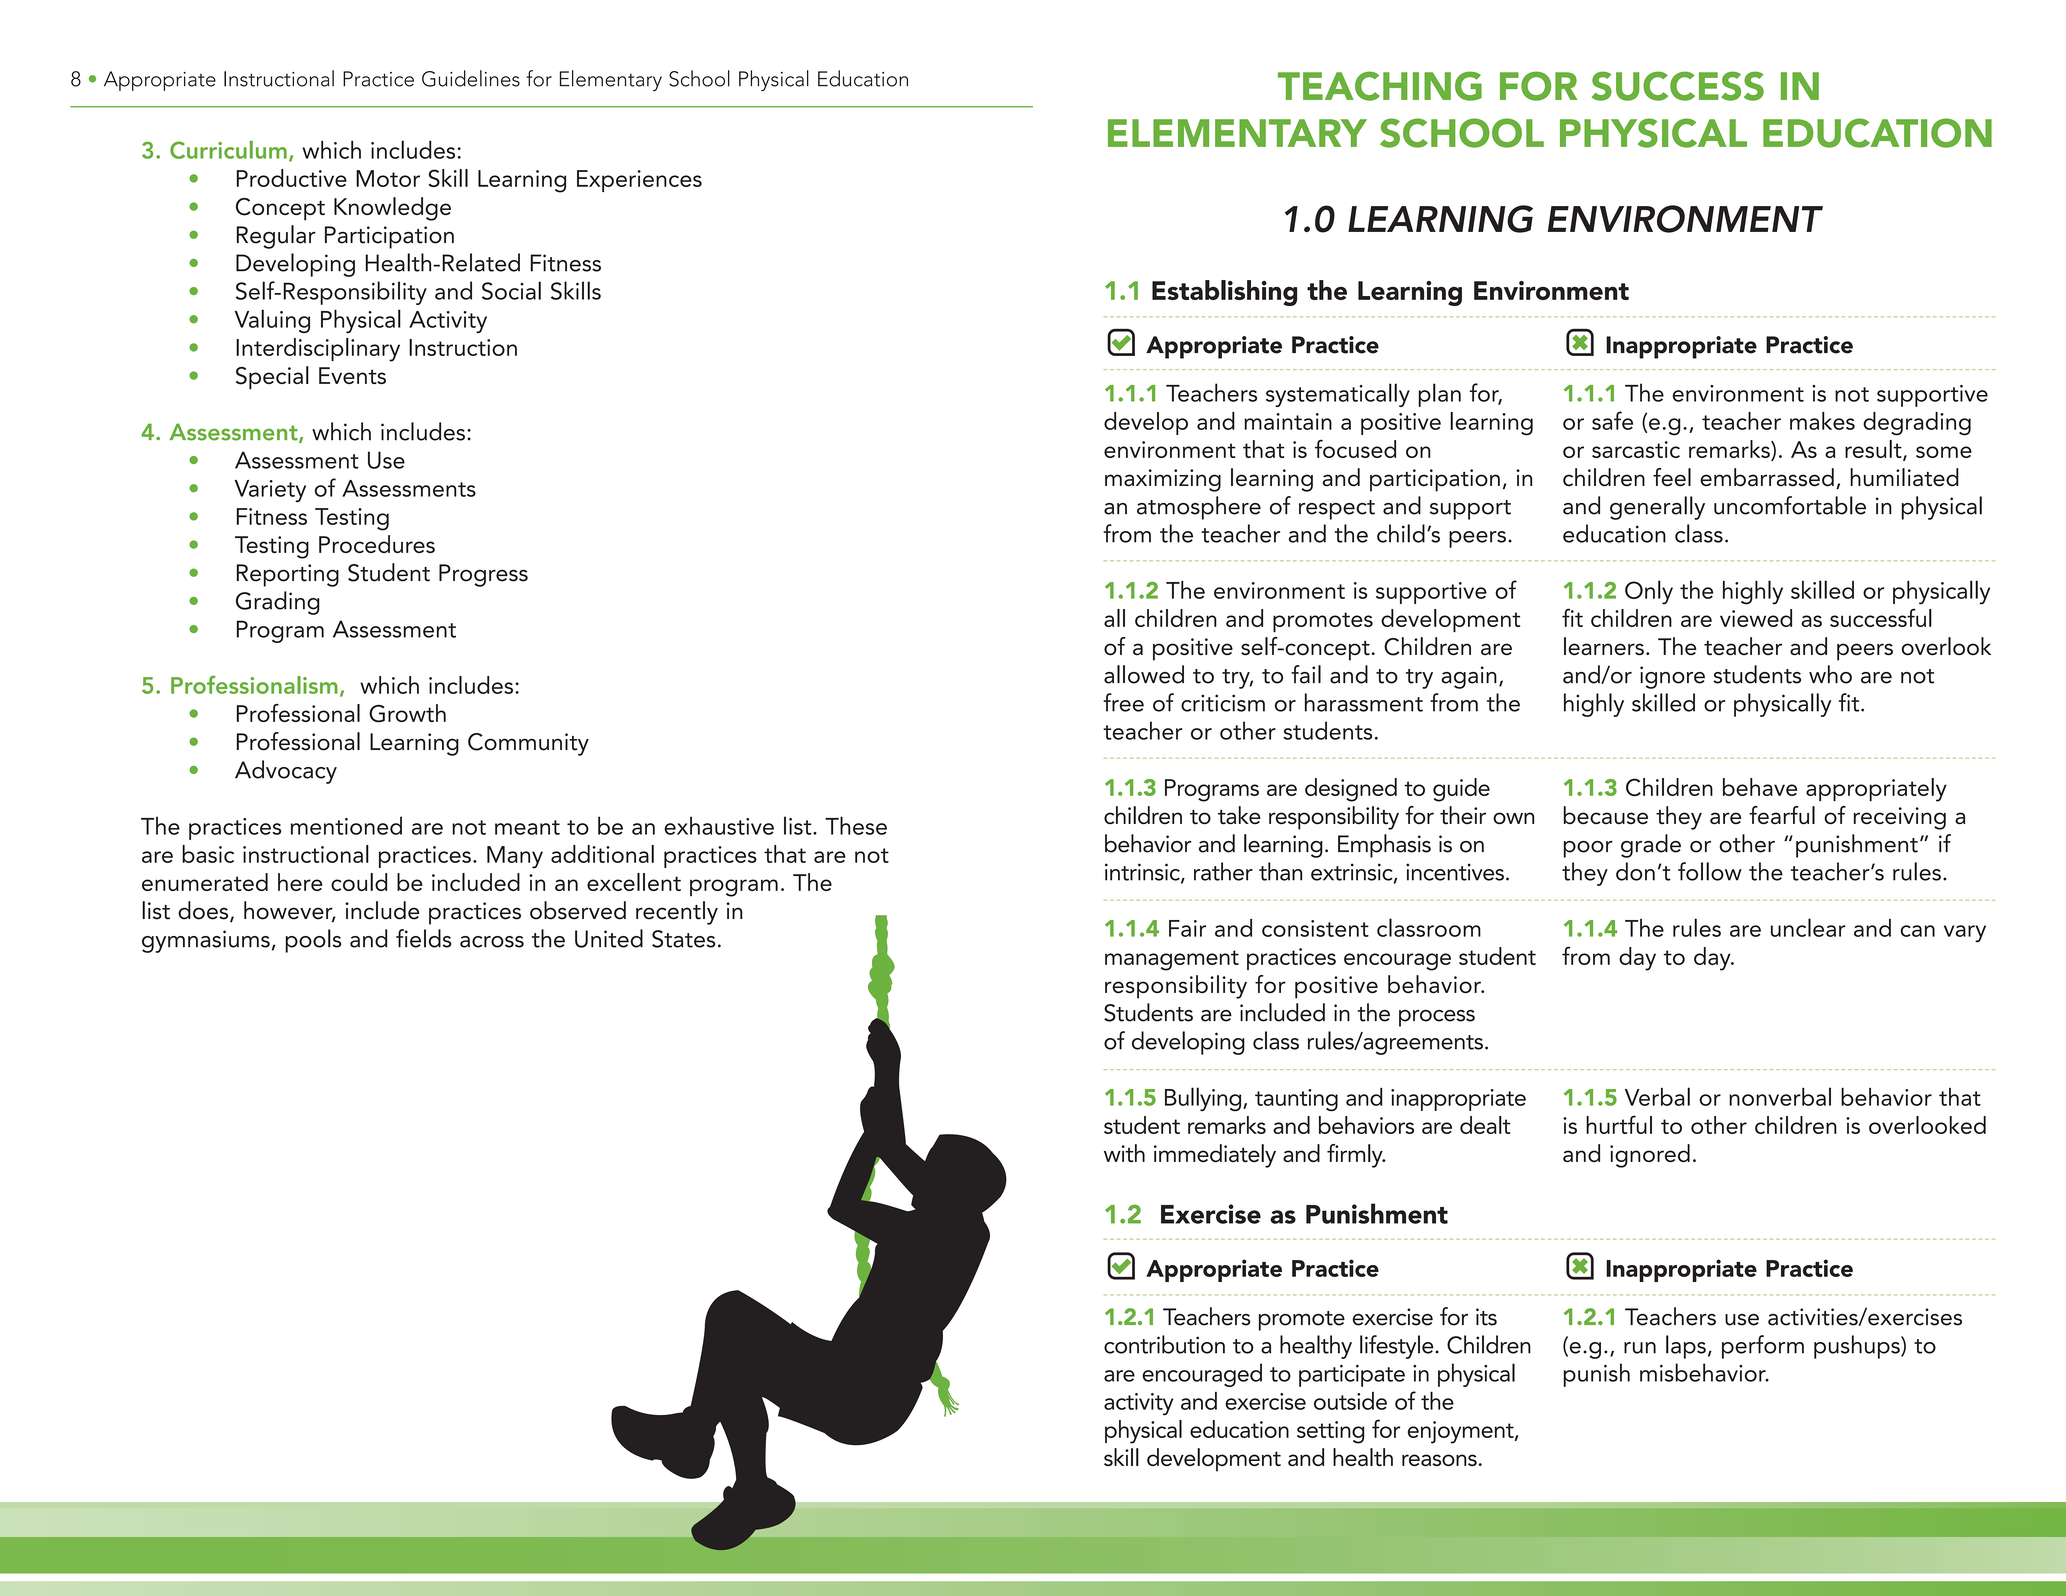 The image size is (2066, 1596). Describe the element at coordinates (1763, 1347) in the screenshot. I see `perform` at that location.
